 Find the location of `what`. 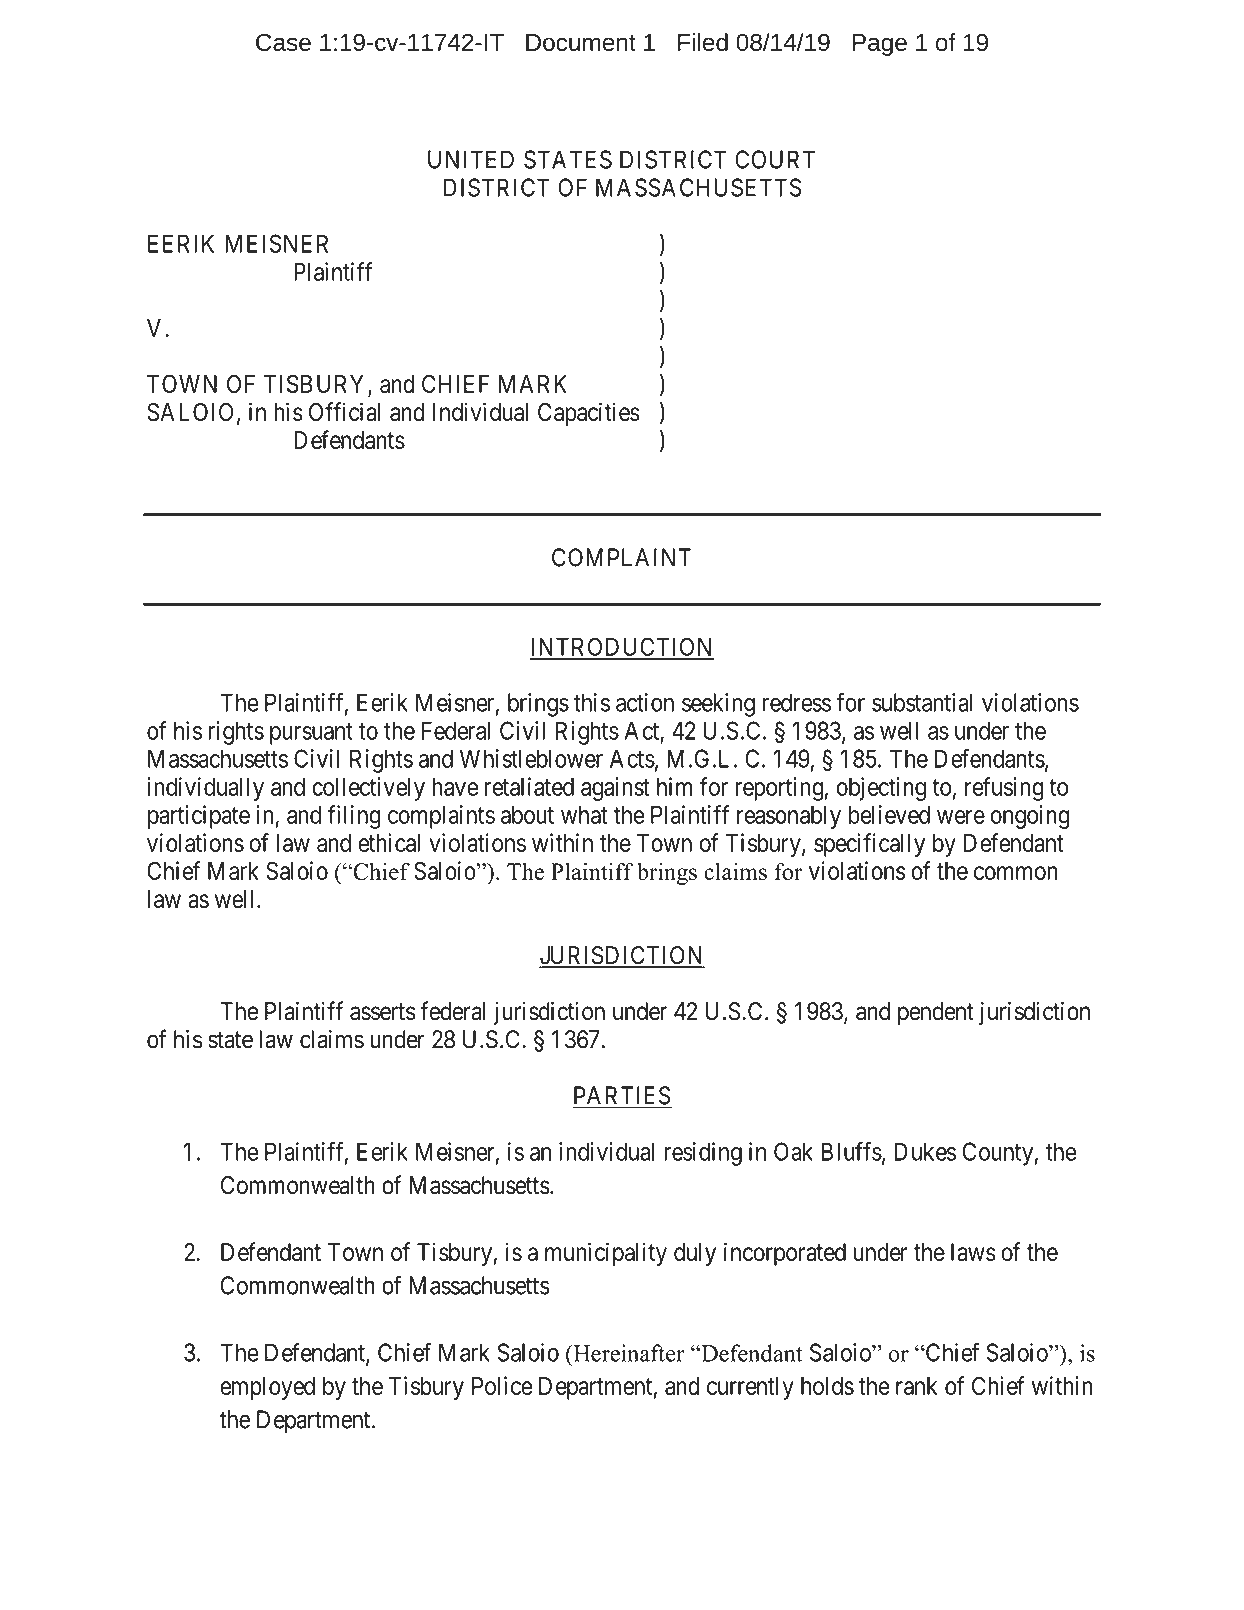

what is located at coordinates (584, 815).
